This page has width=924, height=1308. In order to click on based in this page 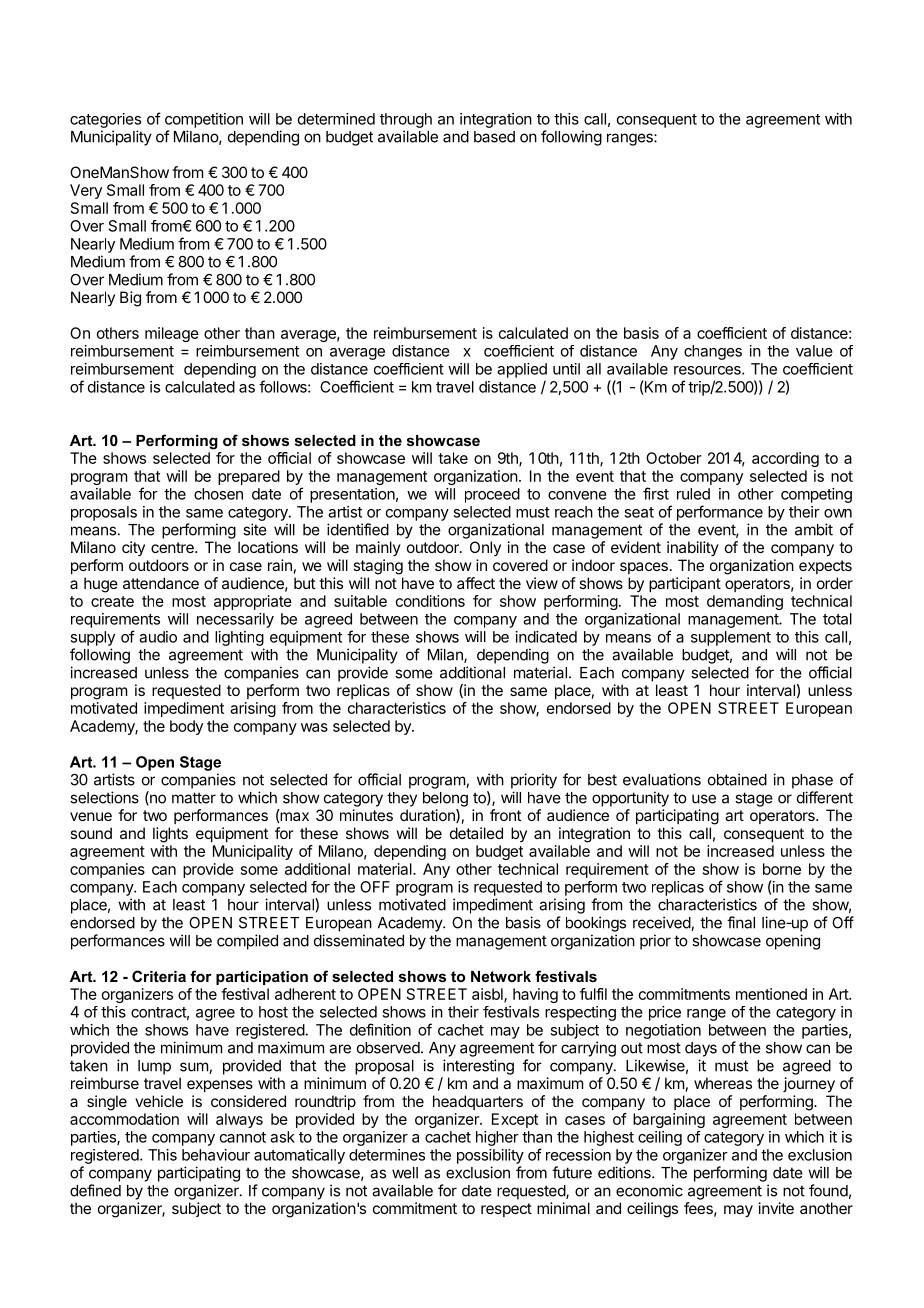, I will do `click(494, 137)`.
